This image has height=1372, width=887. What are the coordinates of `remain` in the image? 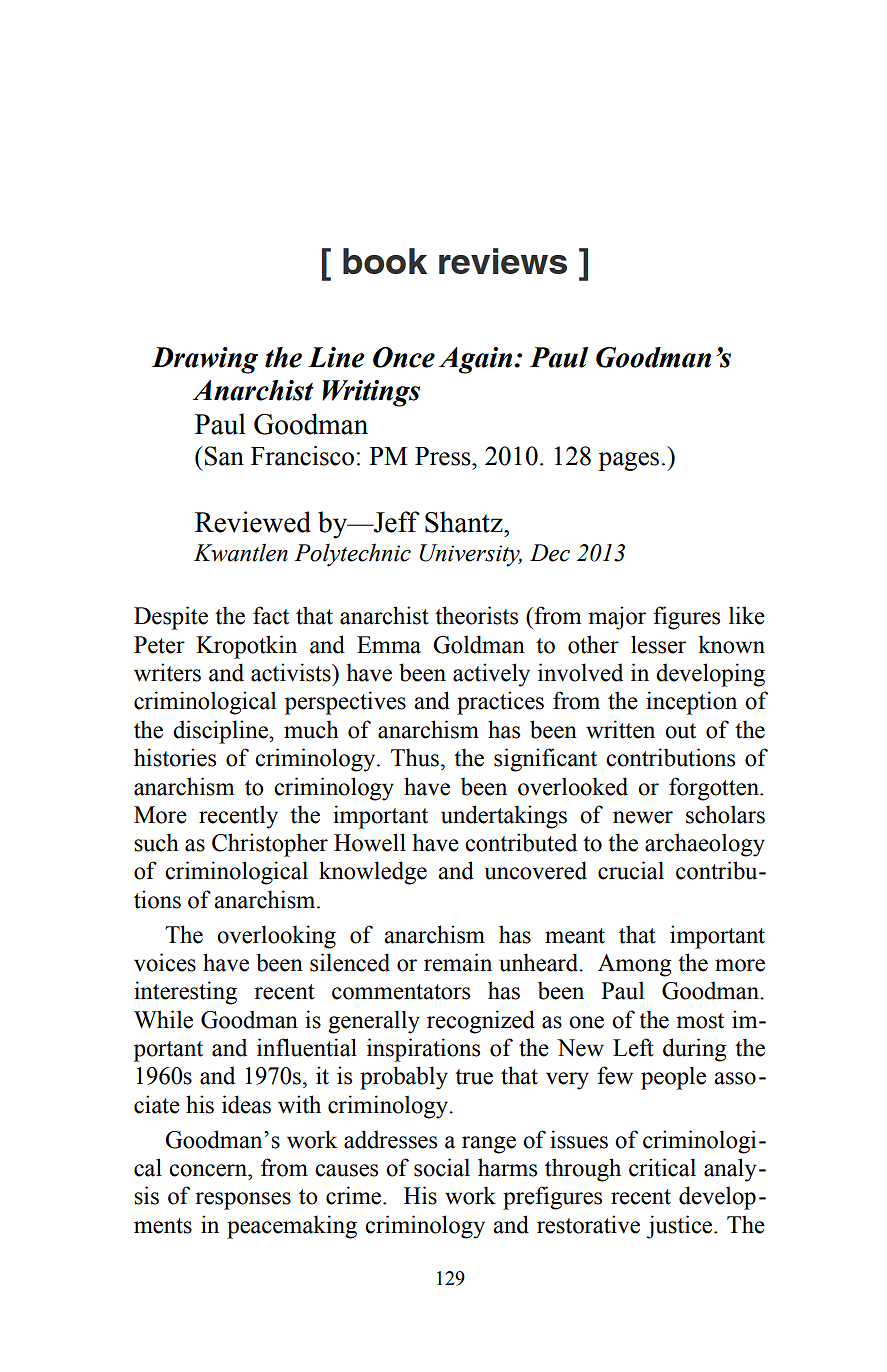 It's located at (458, 962).
